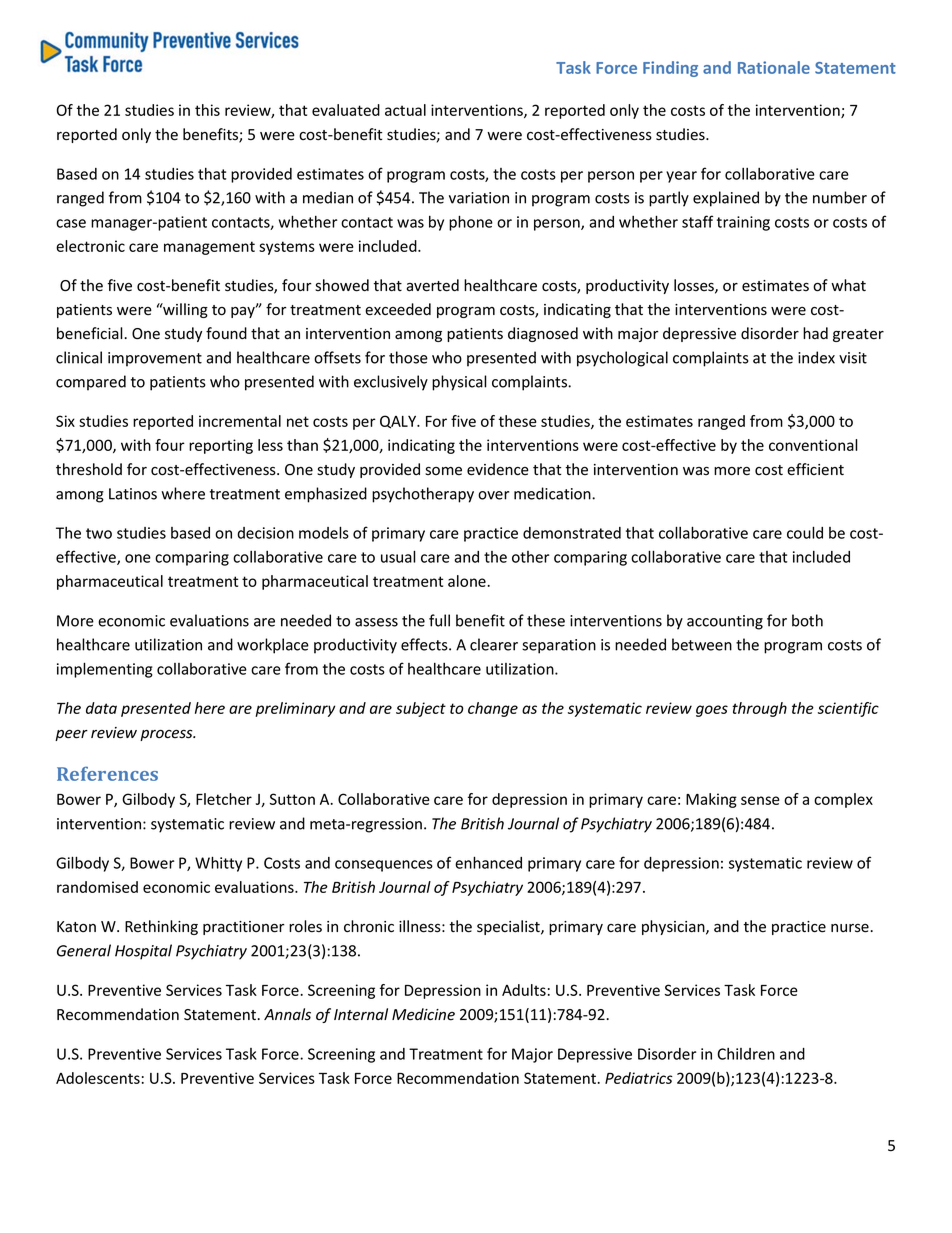  What do you see at coordinates (760, 800) in the screenshot?
I see `sense` at bounding box center [760, 800].
